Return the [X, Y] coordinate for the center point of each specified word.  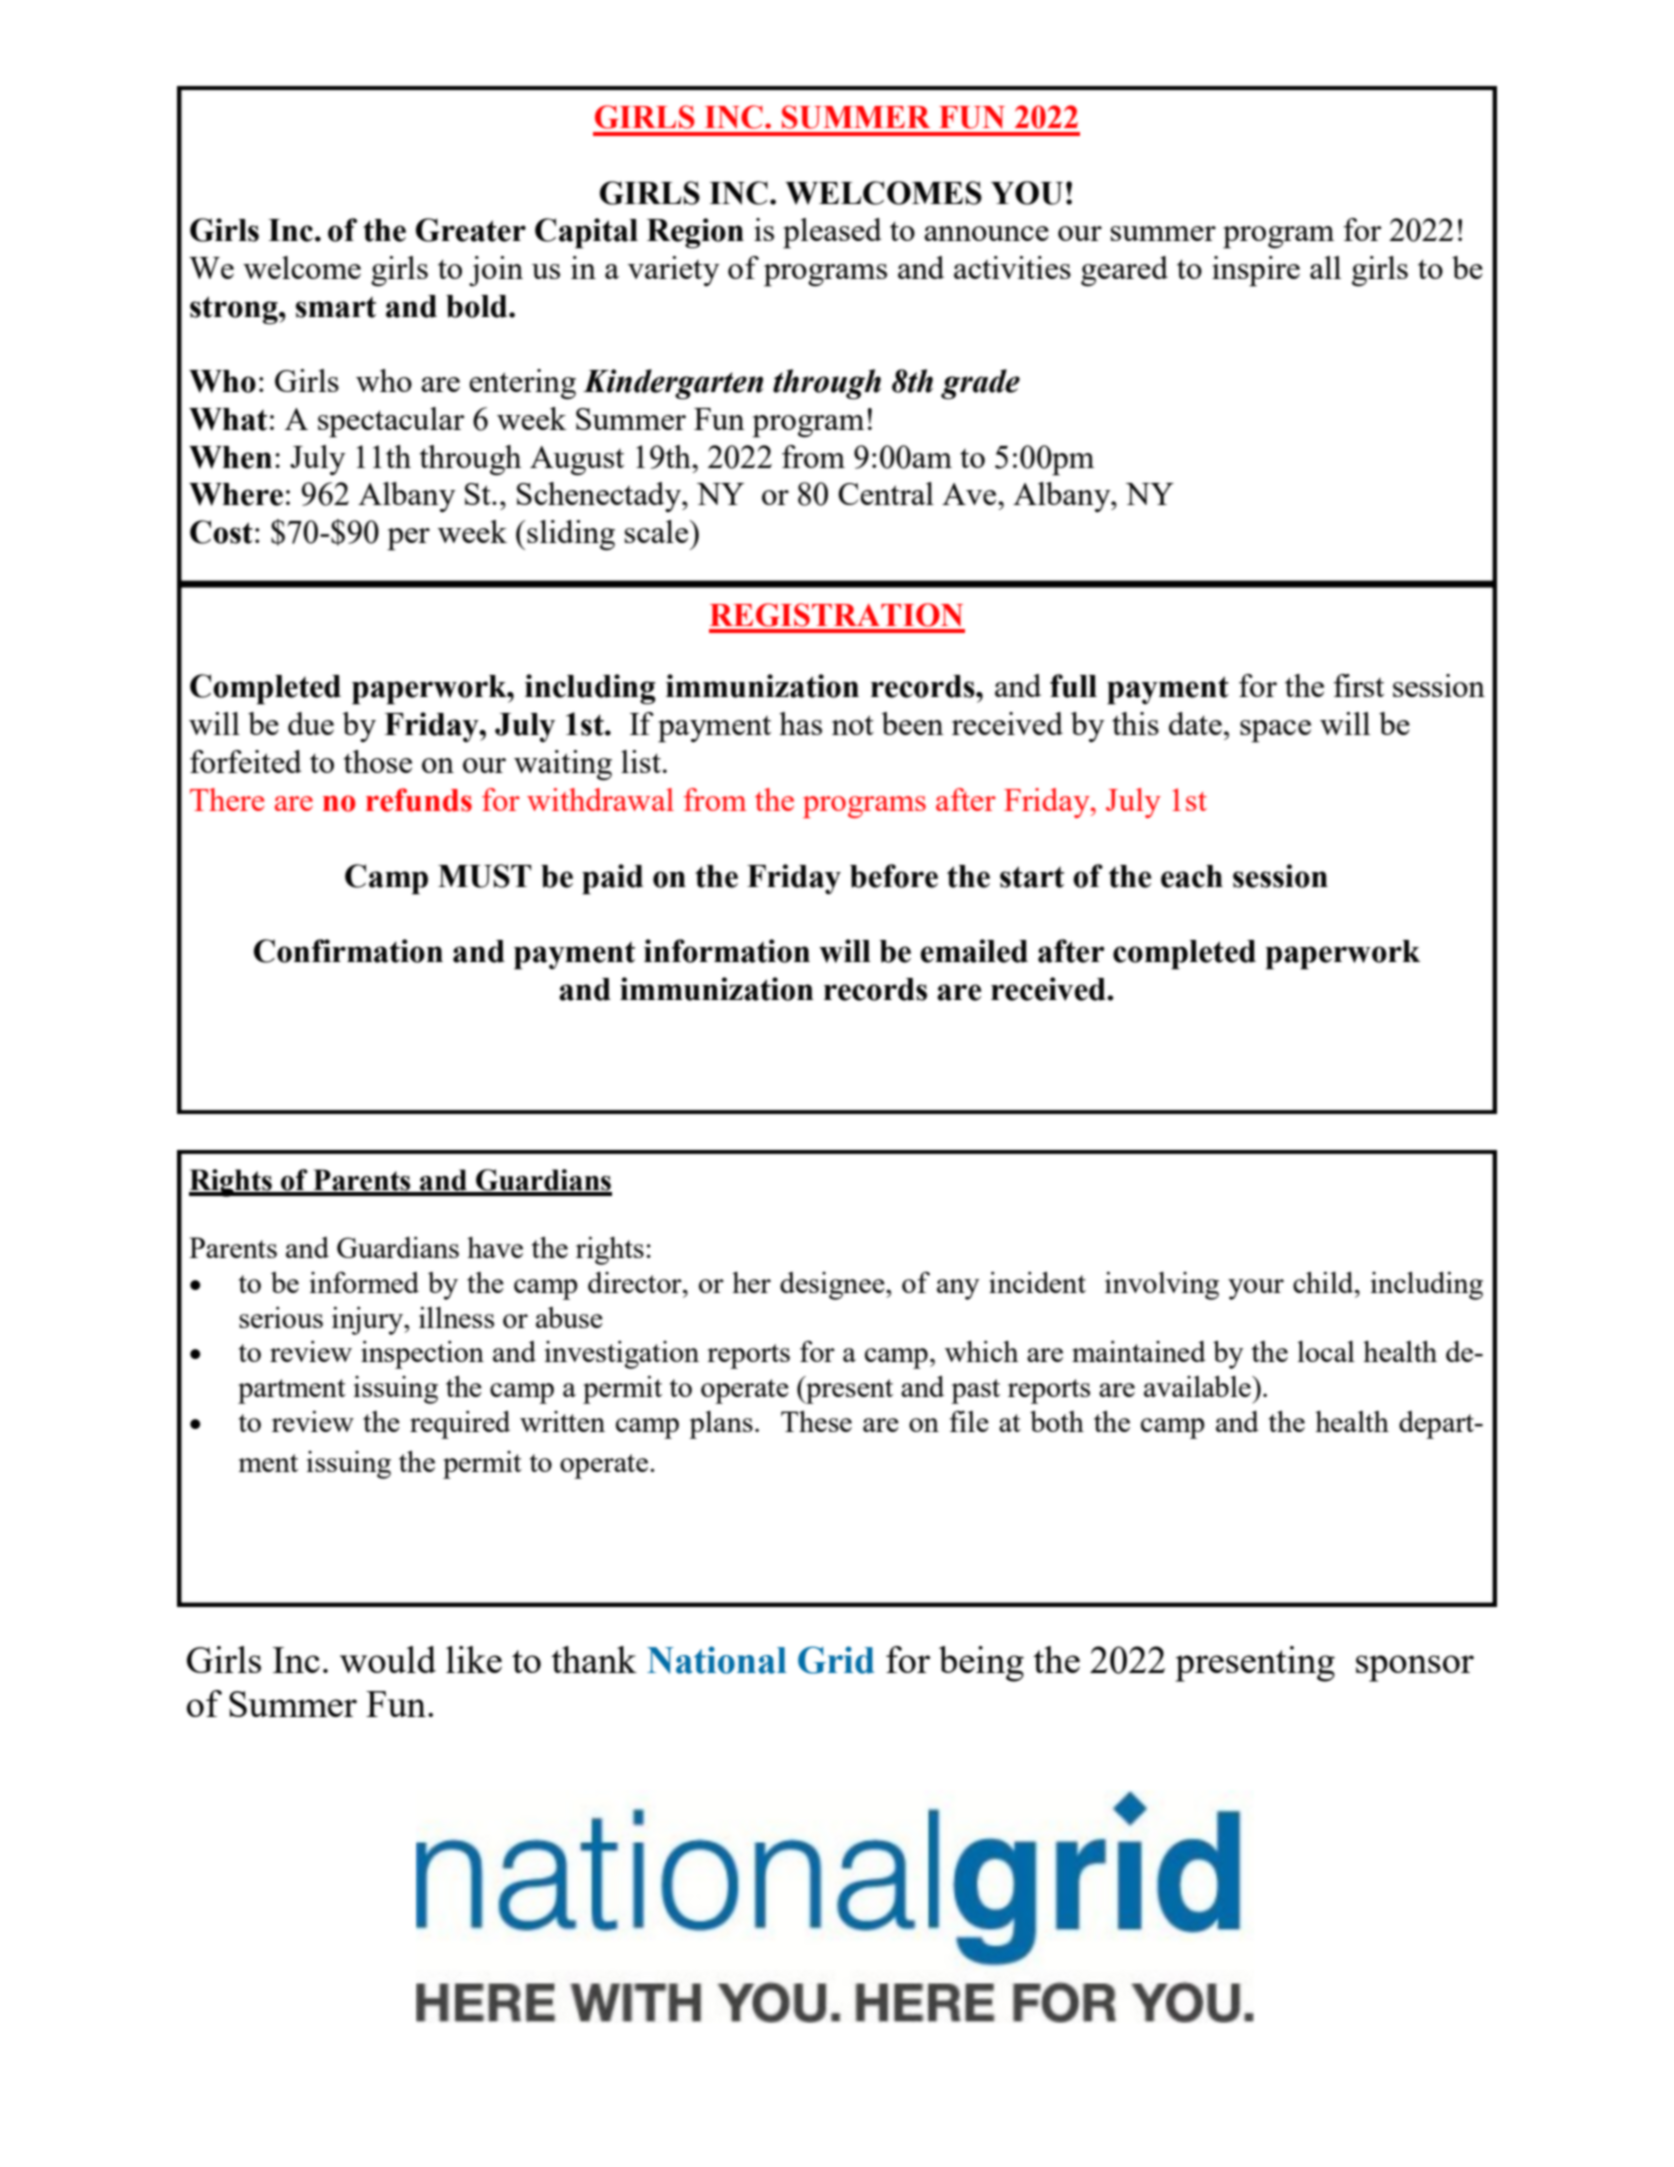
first [1359, 685]
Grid [836, 1660]
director [636, 1282]
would [388, 1659]
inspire [1256, 271]
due [311, 723]
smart [336, 307]
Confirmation [348, 951]
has [800, 723]
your [1256, 1289]
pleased [832, 233]
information [727, 951]
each [1192, 876]
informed [364, 1282]
